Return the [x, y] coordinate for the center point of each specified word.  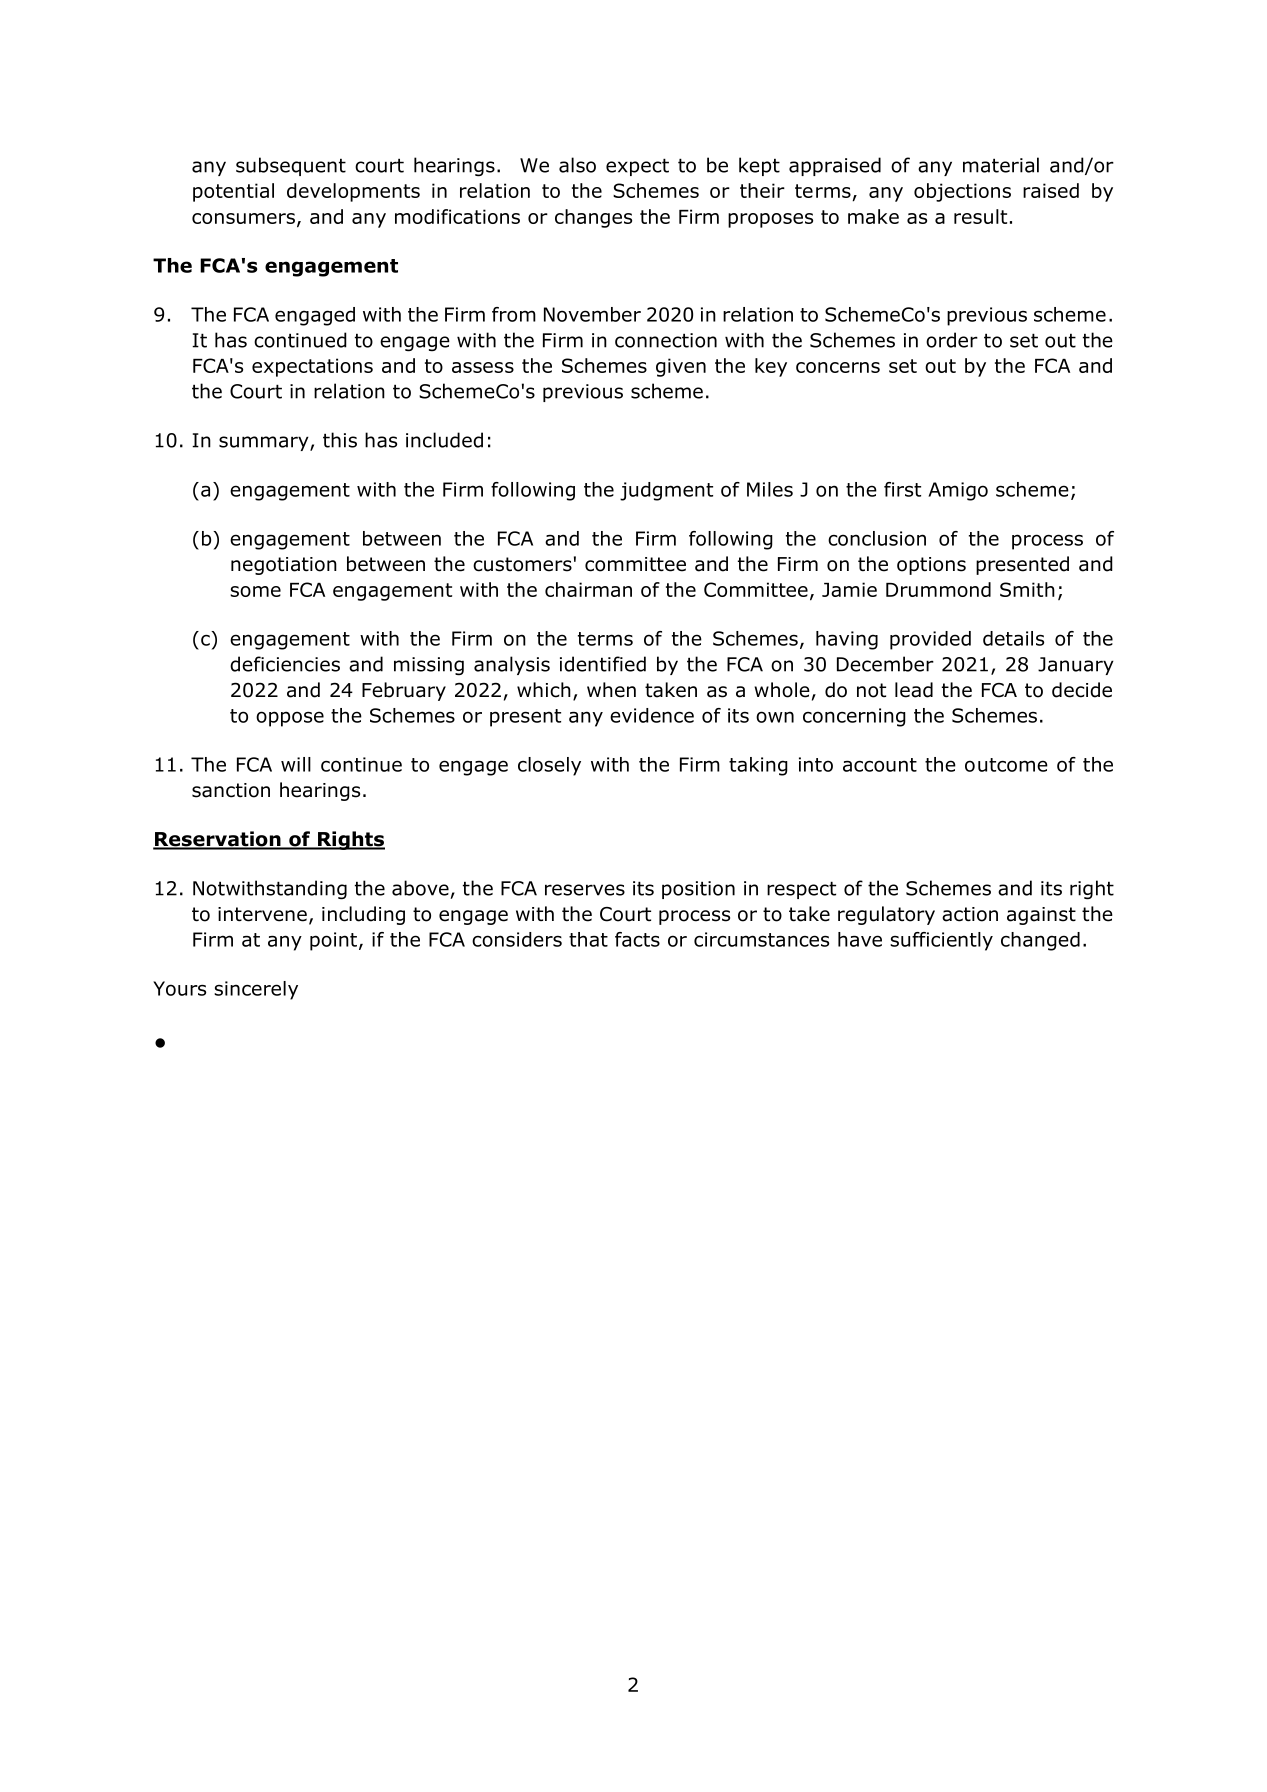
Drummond [938, 589]
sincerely [256, 990]
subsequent [291, 166]
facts [637, 939]
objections [962, 192]
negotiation [284, 566]
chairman [588, 589]
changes [593, 218]
